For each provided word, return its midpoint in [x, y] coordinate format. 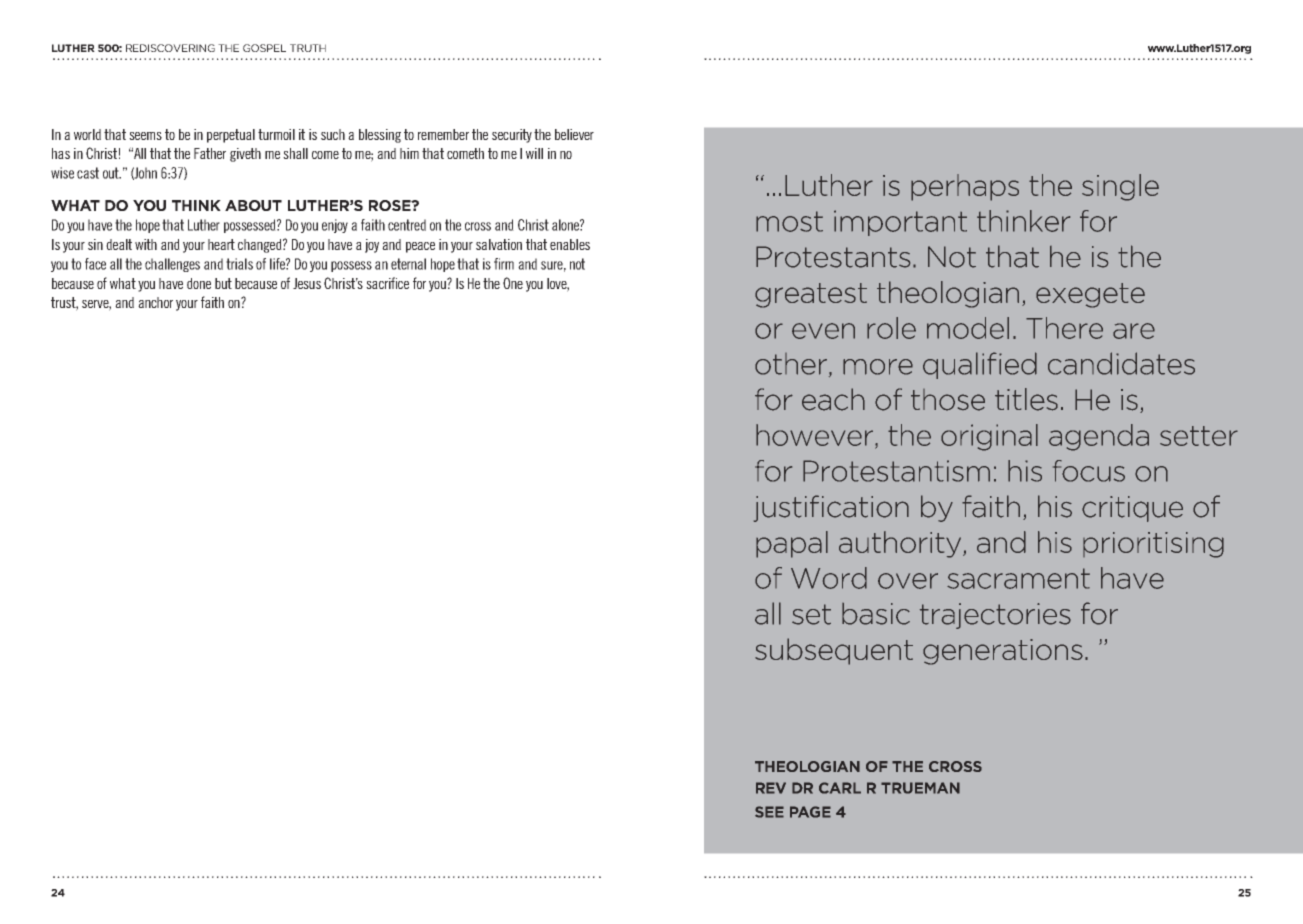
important [900, 223]
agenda [1099, 437]
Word [829, 578]
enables [570, 244]
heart [221, 244]
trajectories [995, 616]
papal [792, 544]
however [816, 435]
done [199, 283]
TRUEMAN [920, 788]
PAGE [810, 812]
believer [574, 134]
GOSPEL [264, 48]
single [1120, 187]
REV [771, 788]
